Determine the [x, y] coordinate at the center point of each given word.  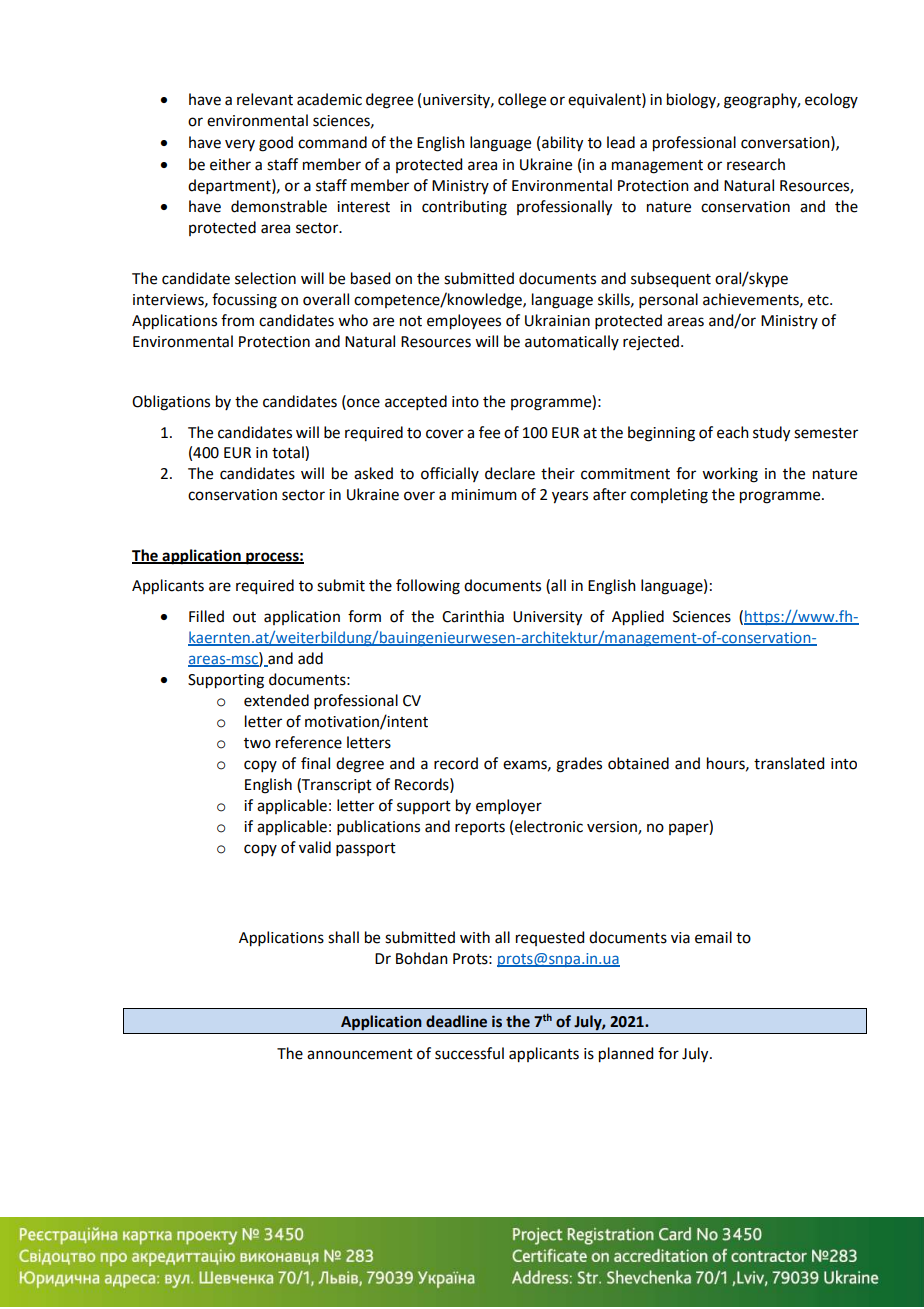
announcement [360, 1054]
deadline [456, 1021]
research [756, 164]
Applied [638, 618]
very [240, 145]
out [244, 617]
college [522, 101]
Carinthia [473, 616]
